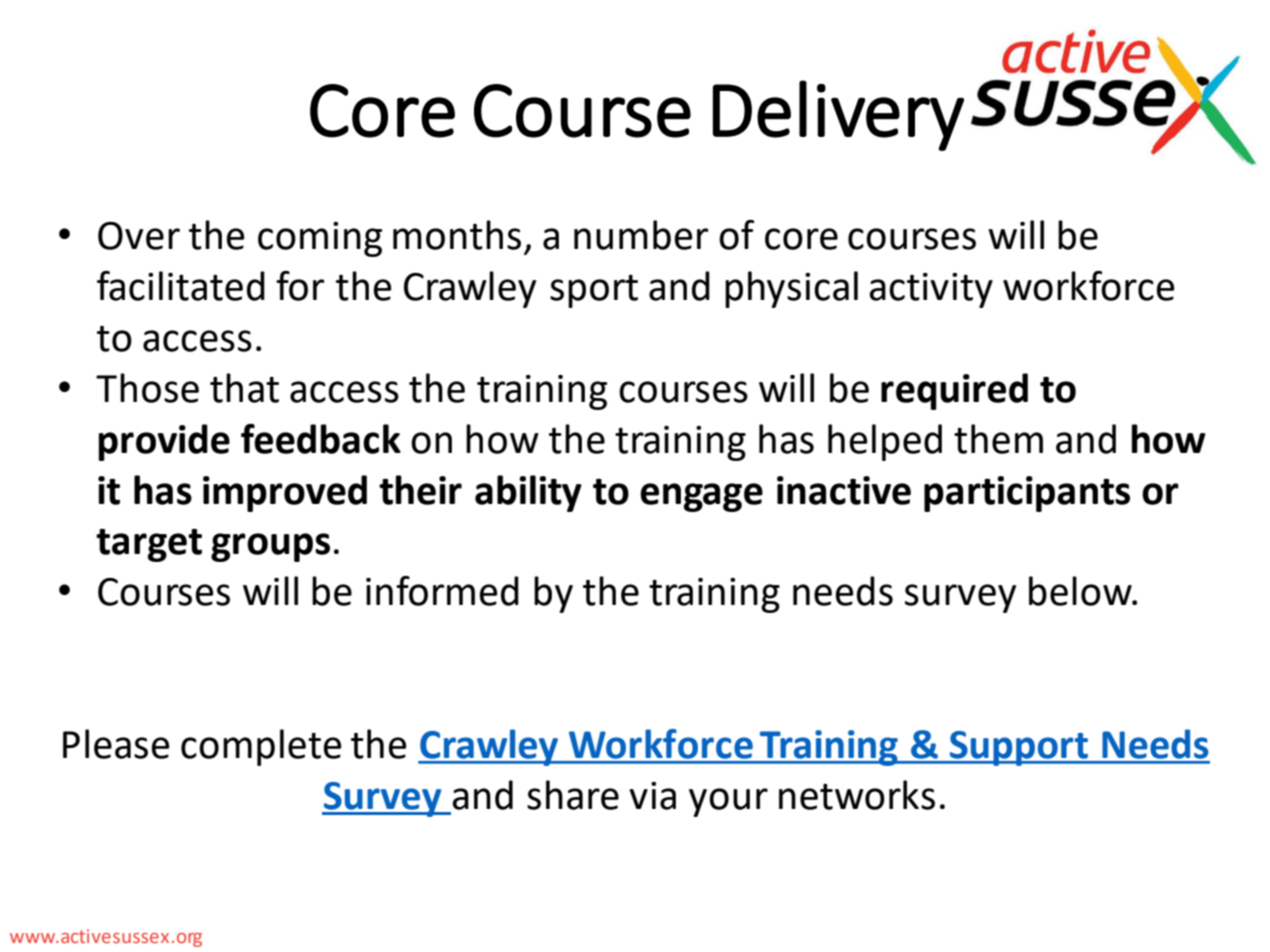 Image resolution: width=1270 pixels, height=952 pixels. I want to click on Over, so click(139, 236).
